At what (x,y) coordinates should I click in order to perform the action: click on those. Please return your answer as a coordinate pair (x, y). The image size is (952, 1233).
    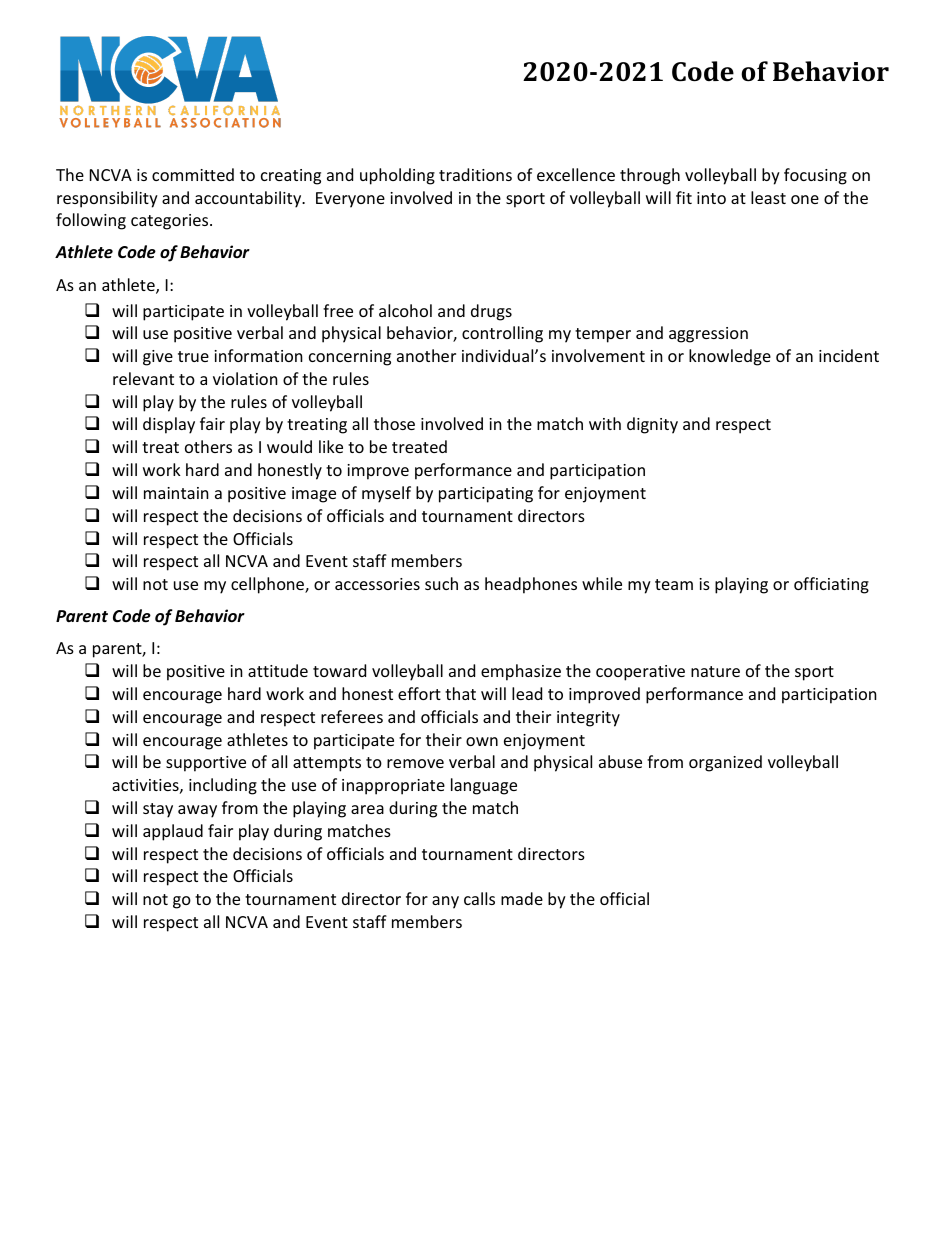
    Looking at the image, I should click on (394, 423).
